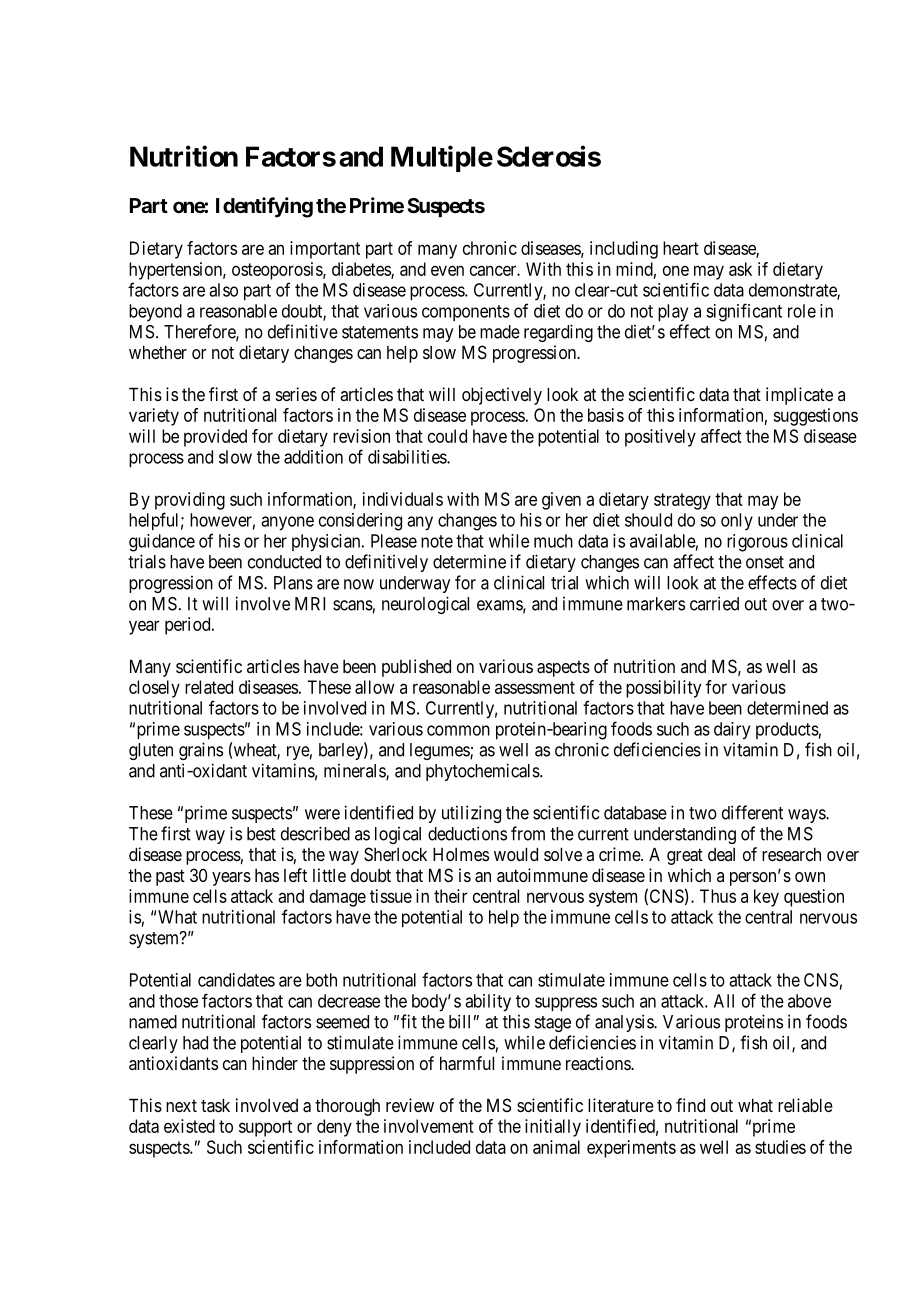 The width and height of the image is (924, 1308). Describe the element at coordinates (690, 1105) in the image. I see `find` at that location.
